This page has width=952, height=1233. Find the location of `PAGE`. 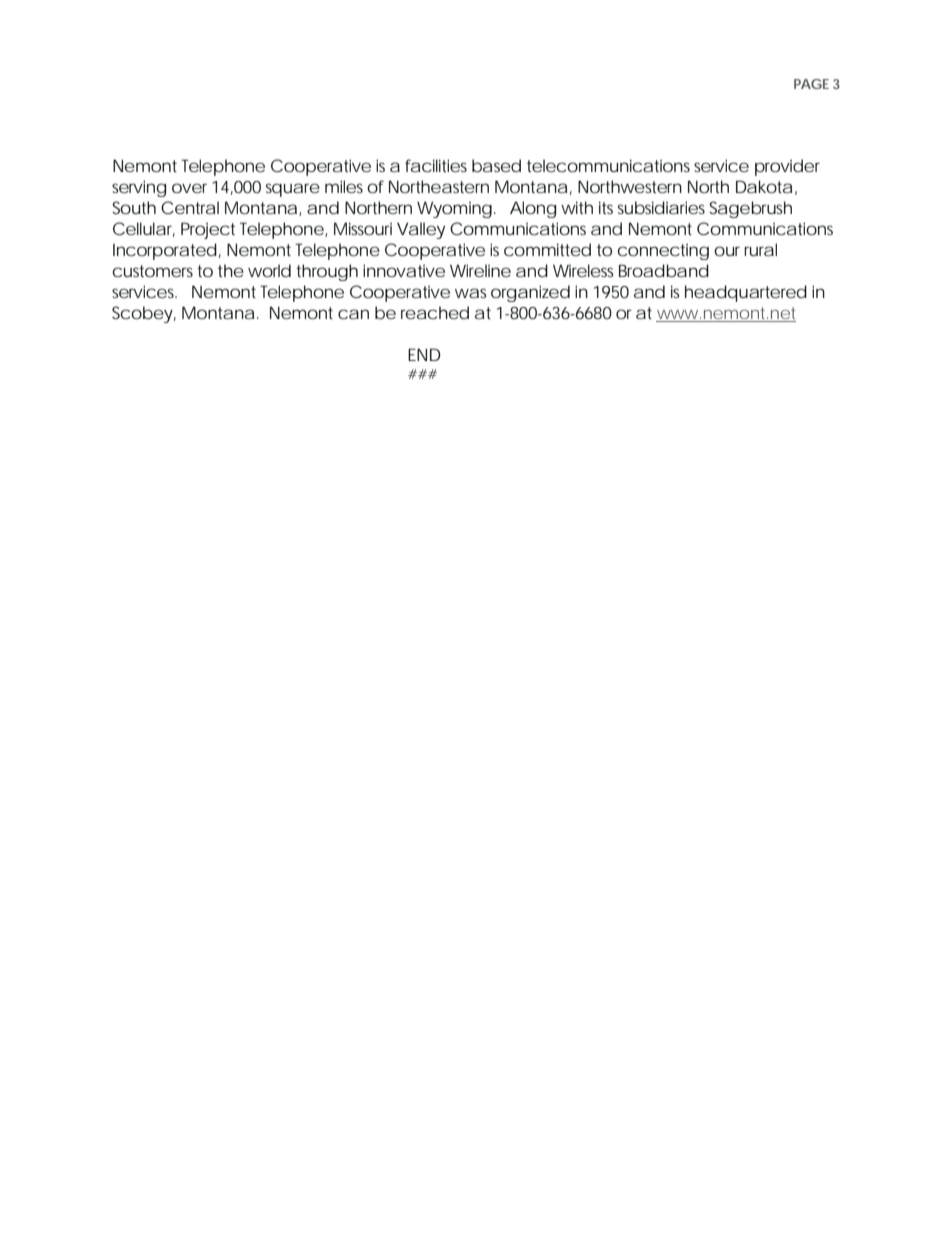

PAGE is located at coordinates (811, 84).
